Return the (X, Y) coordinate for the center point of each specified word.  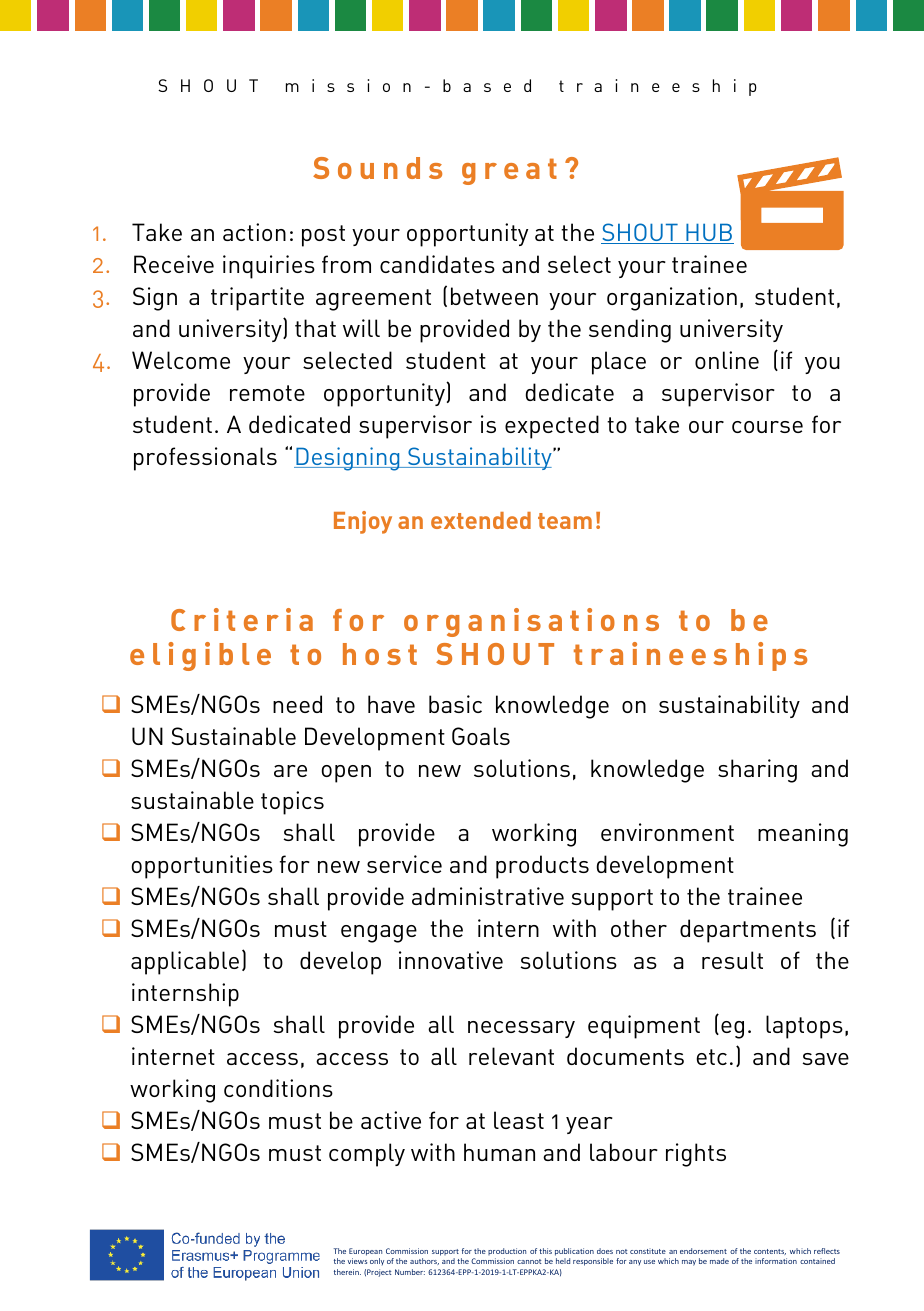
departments (748, 931)
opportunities (202, 867)
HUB (709, 233)
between (494, 296)
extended (481, 520)
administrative (488, 896)
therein (347, 1272)
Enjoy (363, 522)
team (565, 521)
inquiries (269, 267)
